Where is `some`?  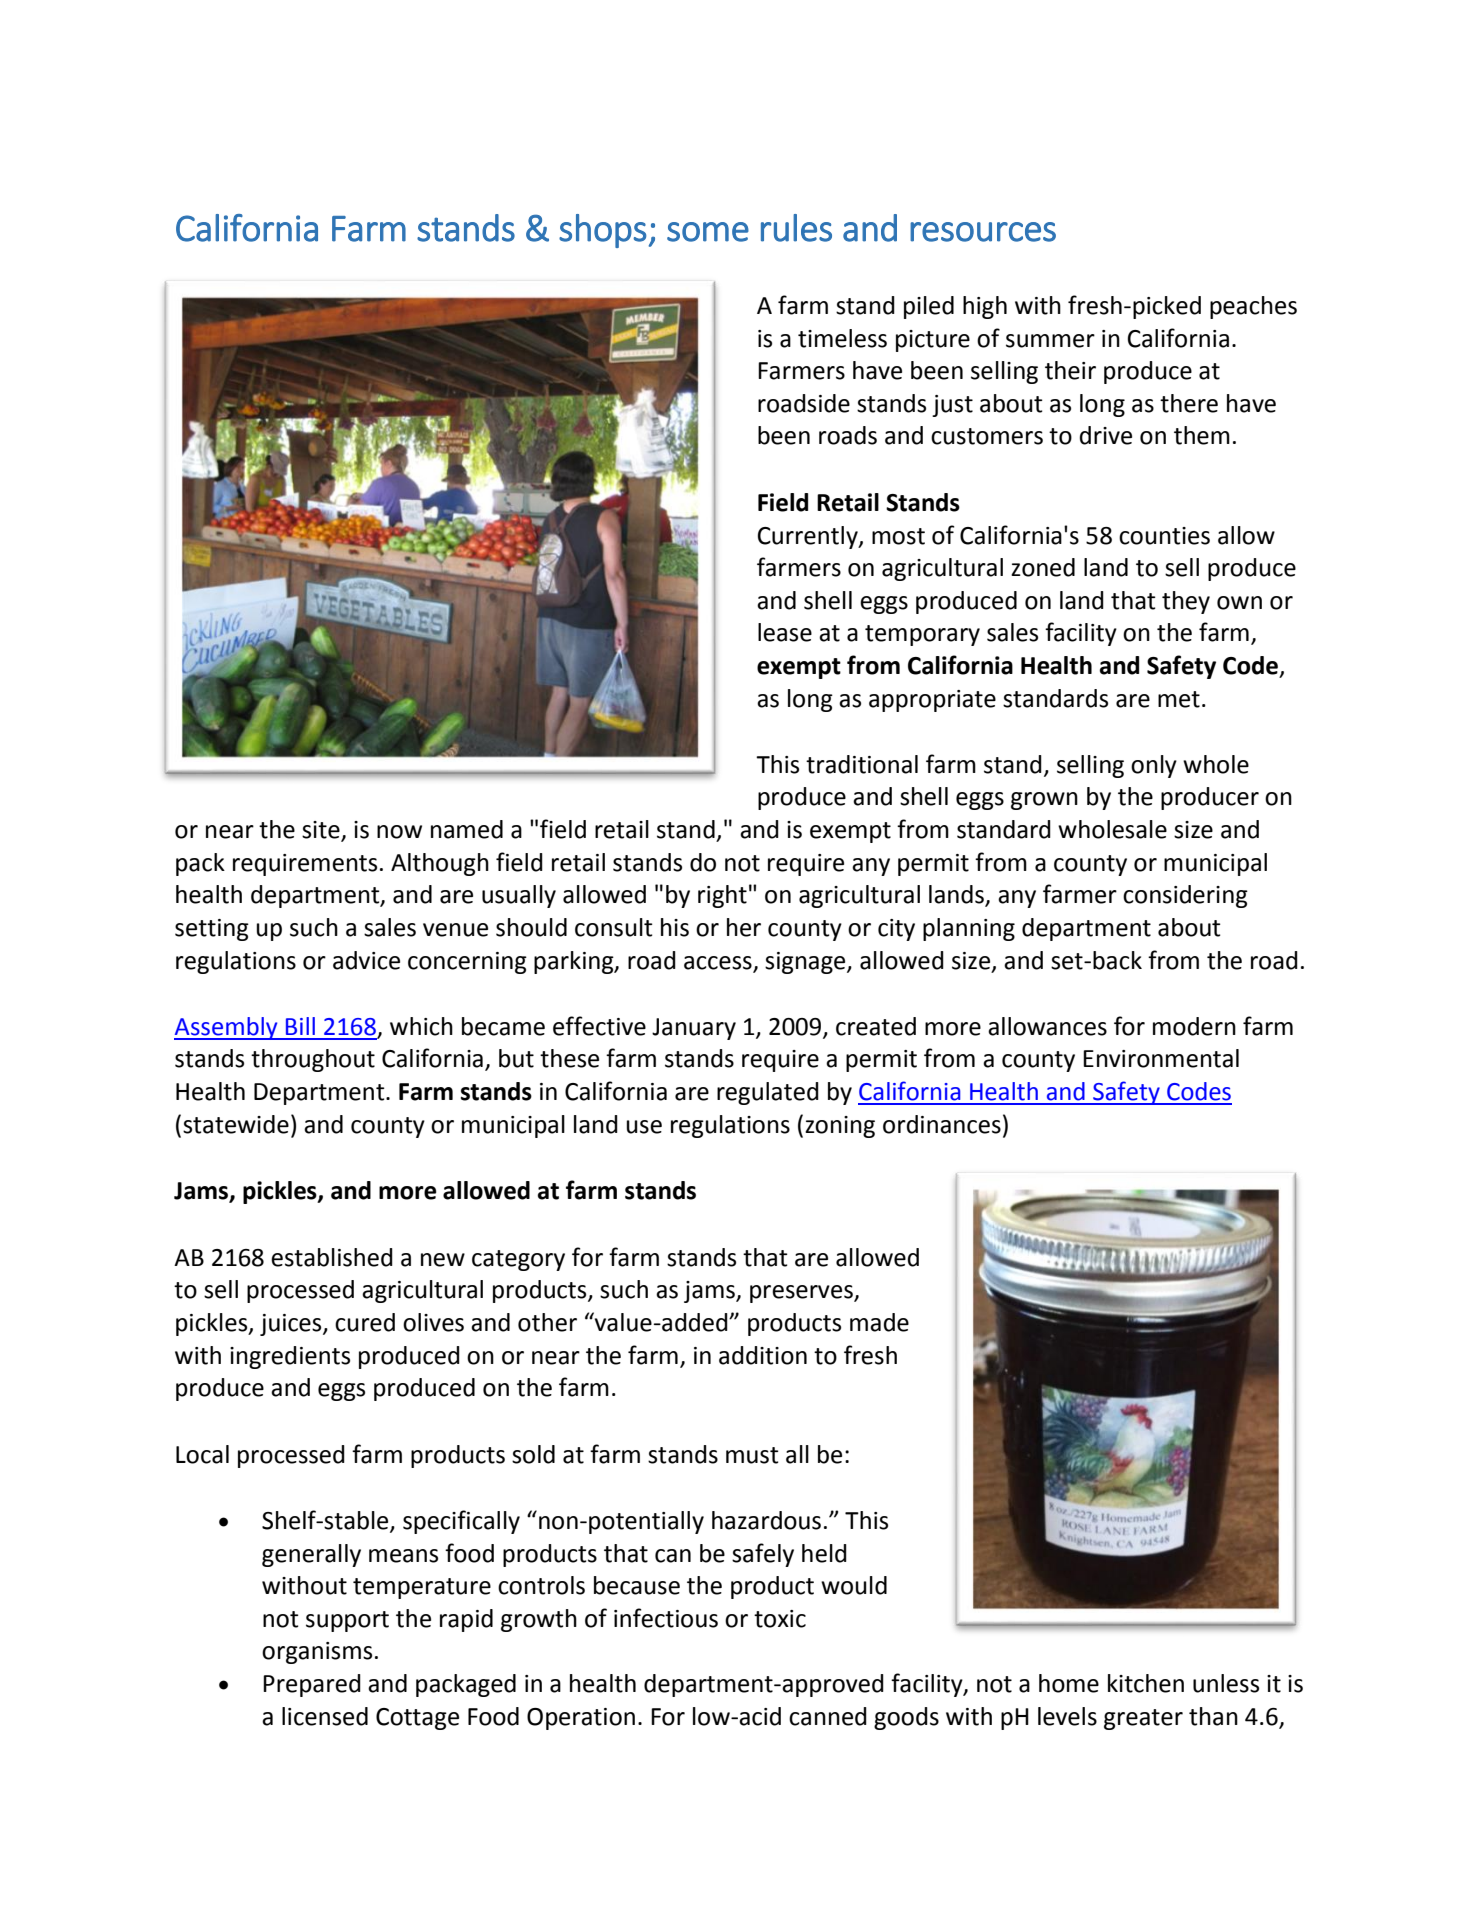
some is located at coordinates (708, 232).
